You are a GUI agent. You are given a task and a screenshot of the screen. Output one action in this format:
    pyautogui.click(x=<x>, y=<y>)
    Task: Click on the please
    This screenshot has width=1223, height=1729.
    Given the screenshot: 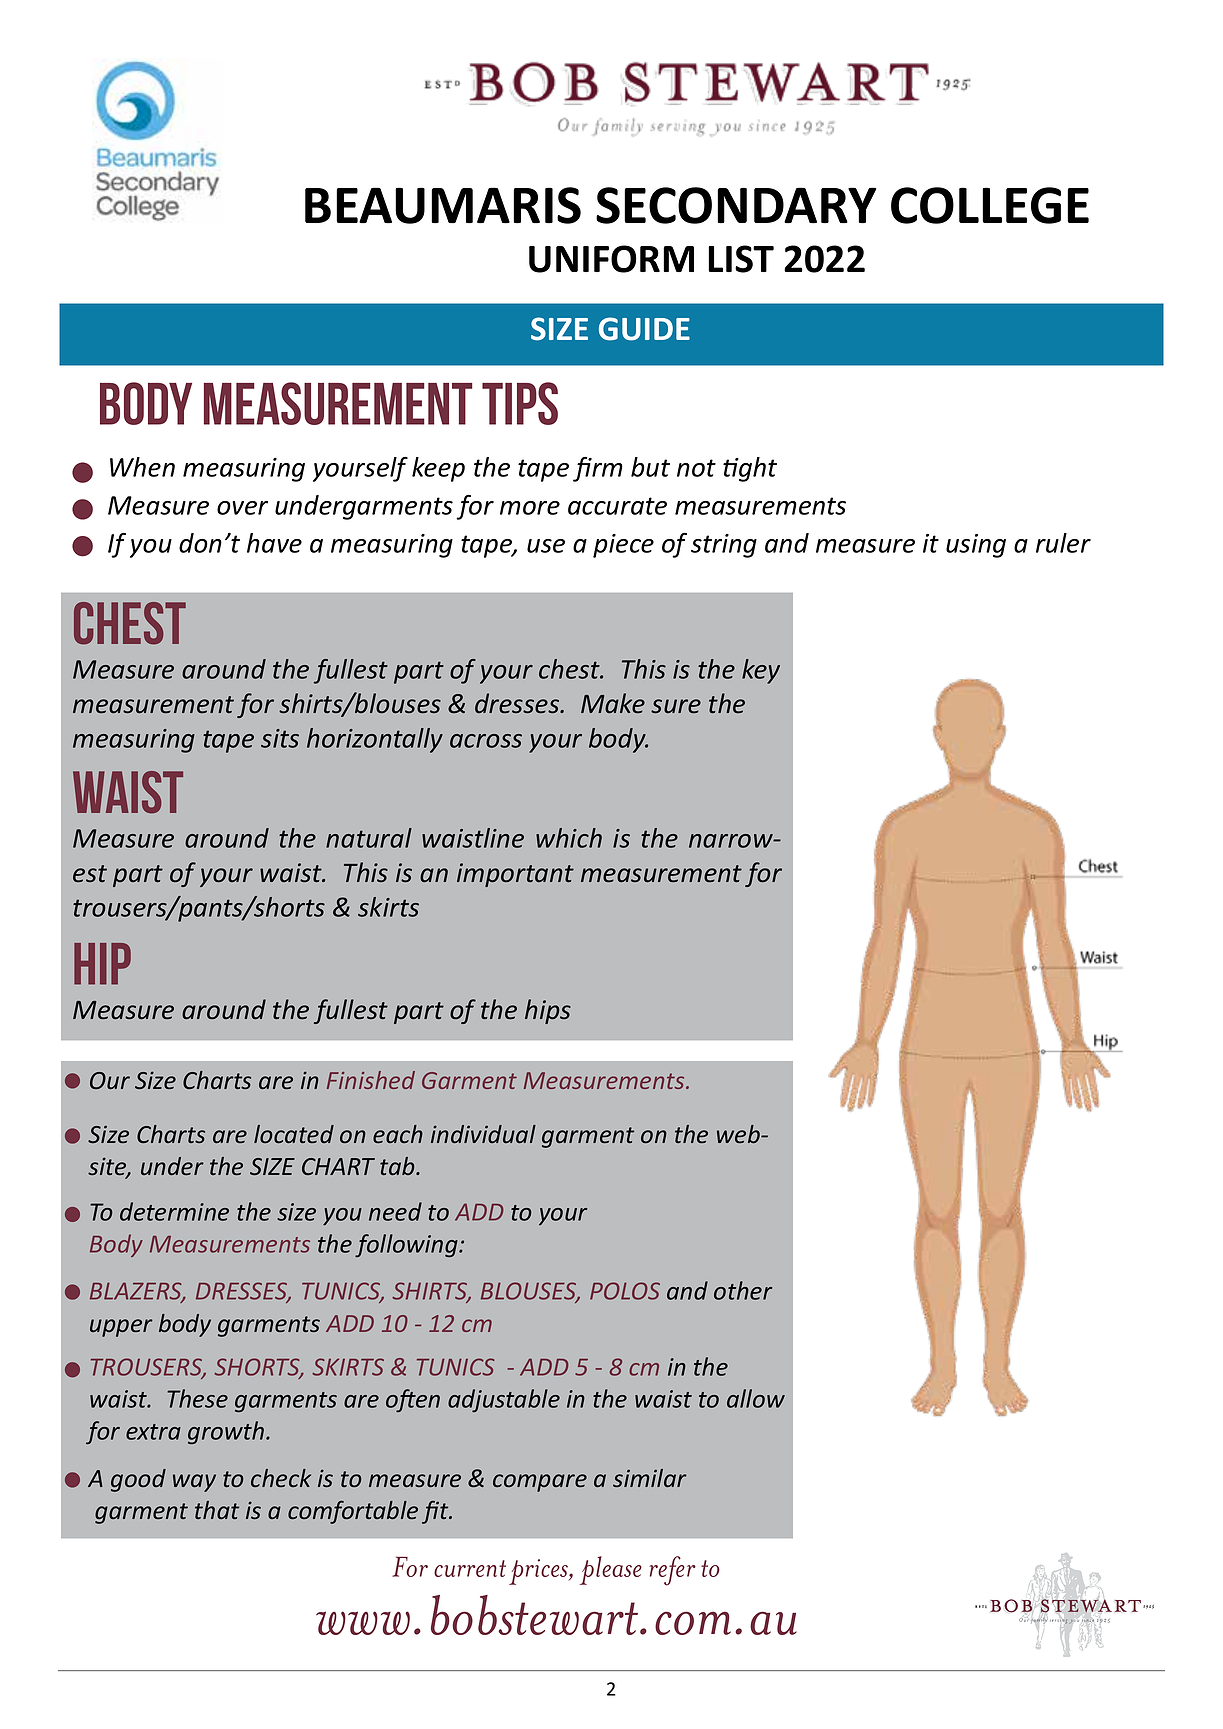 What is the action you would take?
    pyautogui.click(x=611, y=1570)
